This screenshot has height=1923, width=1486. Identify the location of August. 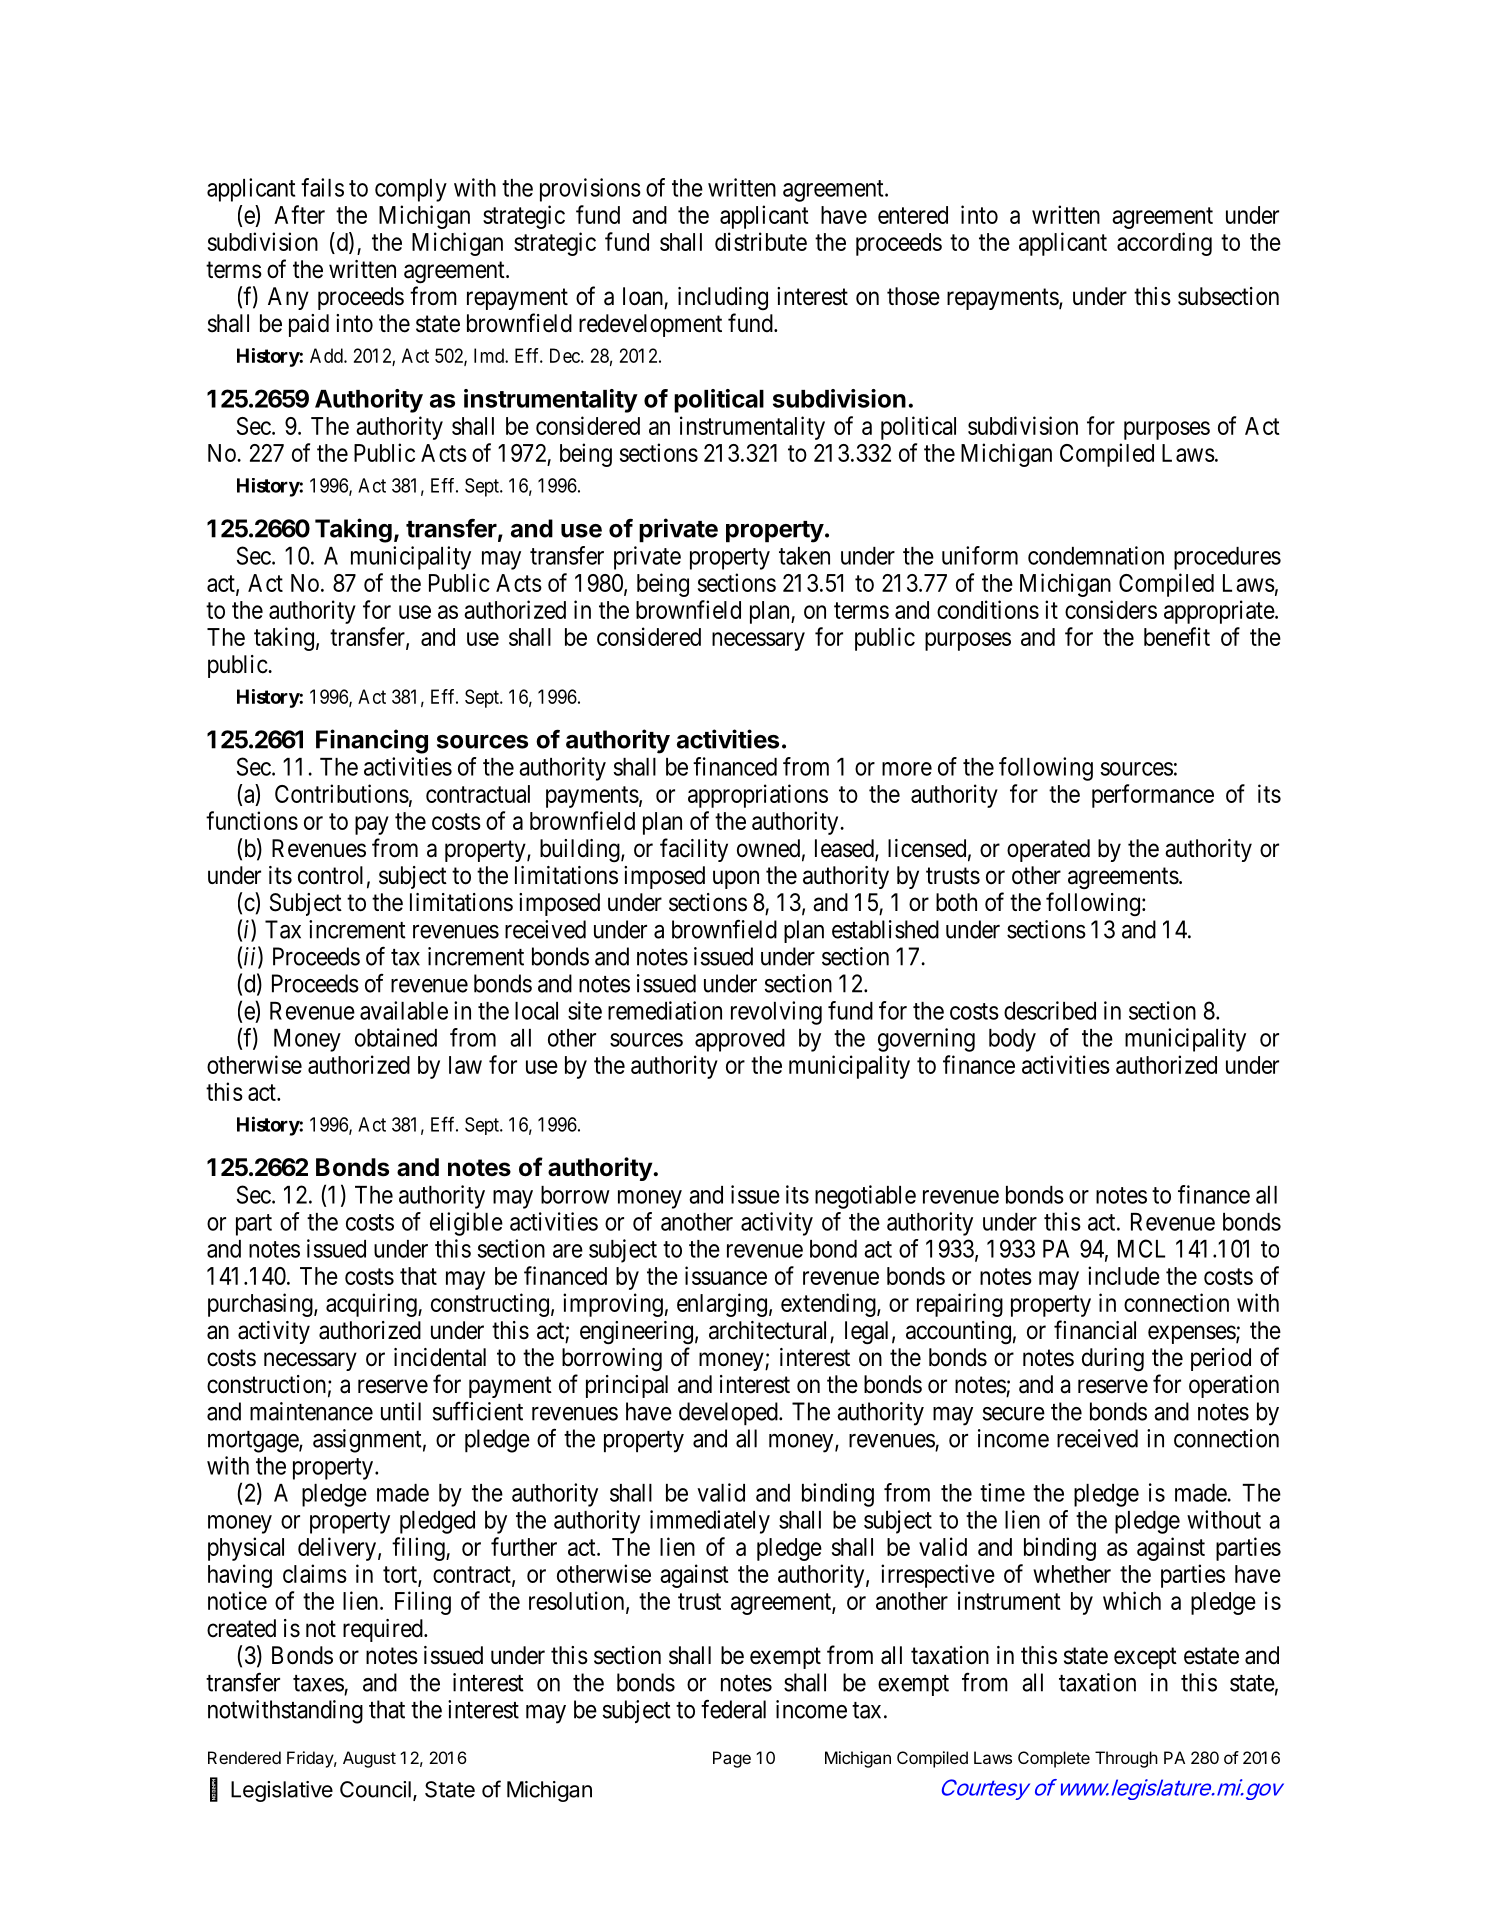
(369, 1759).
